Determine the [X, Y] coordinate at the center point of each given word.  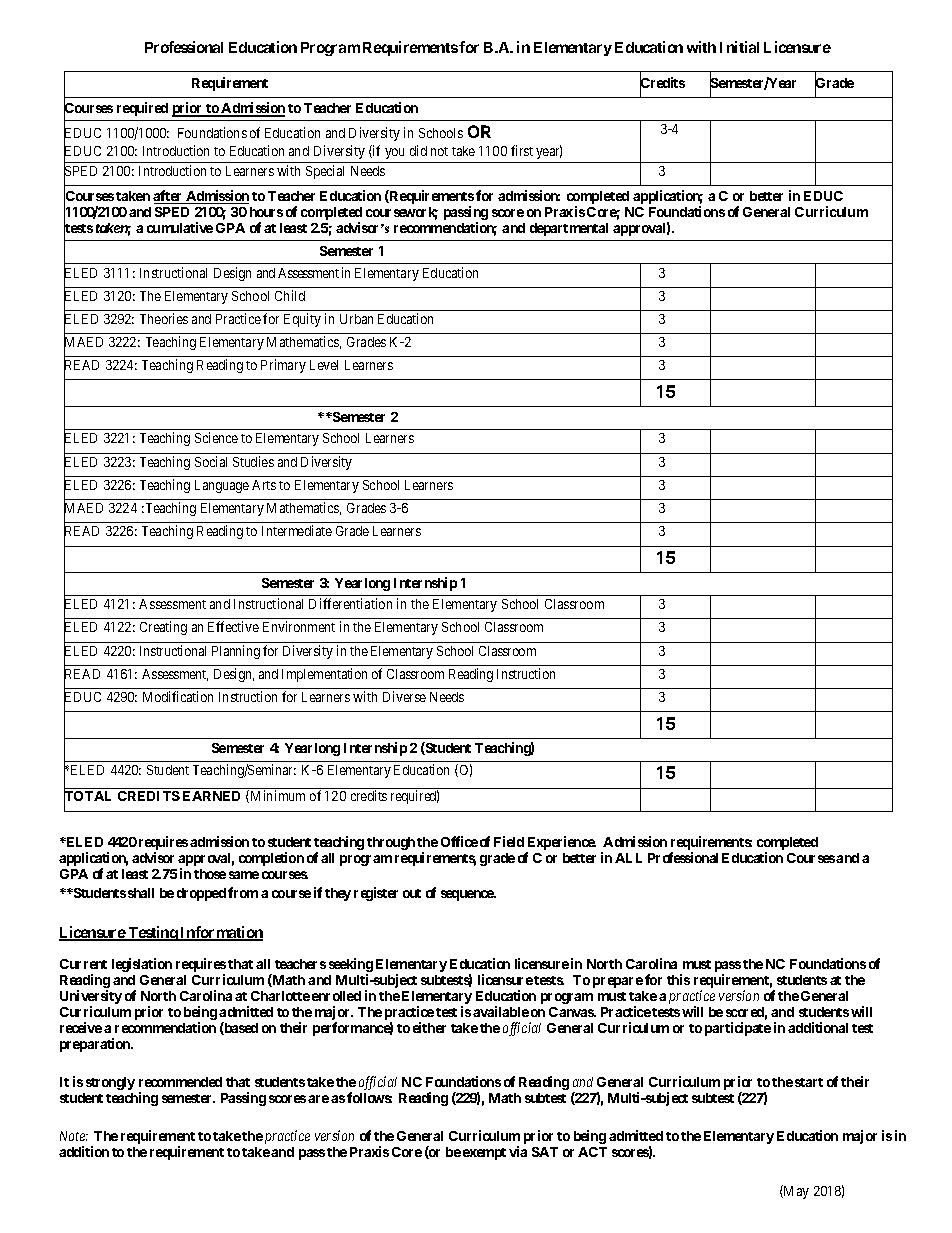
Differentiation [350, 603]
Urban [356, 319]
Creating [163, 628]
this [678, 979]
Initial [739, 47]
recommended [180, 1082]
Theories [164, 318]
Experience [561, 844]
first [522, 150]
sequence [468, 895]
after [169, 197]
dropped [201, 894]
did [418, 150]
